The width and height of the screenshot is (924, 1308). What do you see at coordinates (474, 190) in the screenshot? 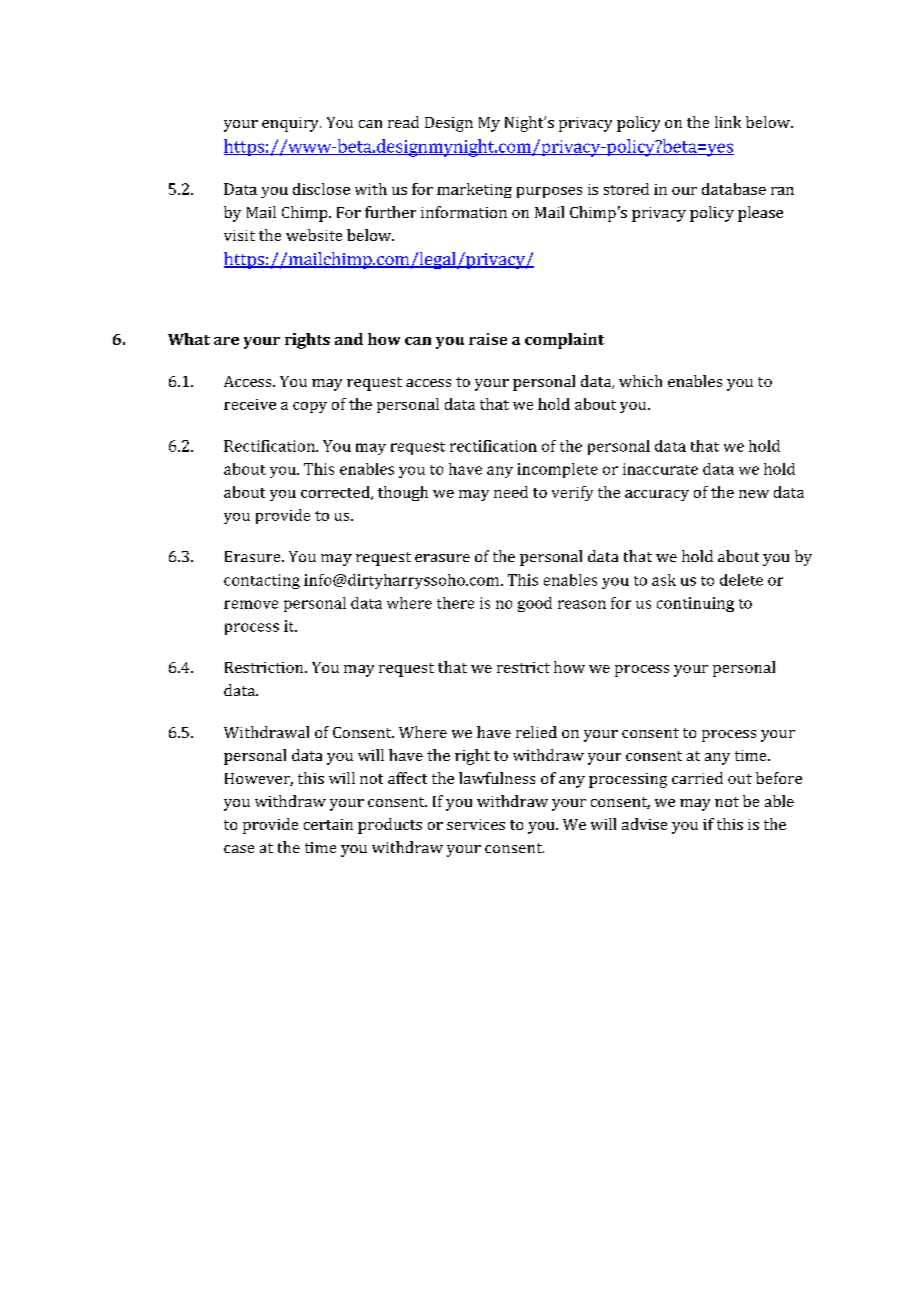
I see `marketing` at bounding box center [474, 190].
